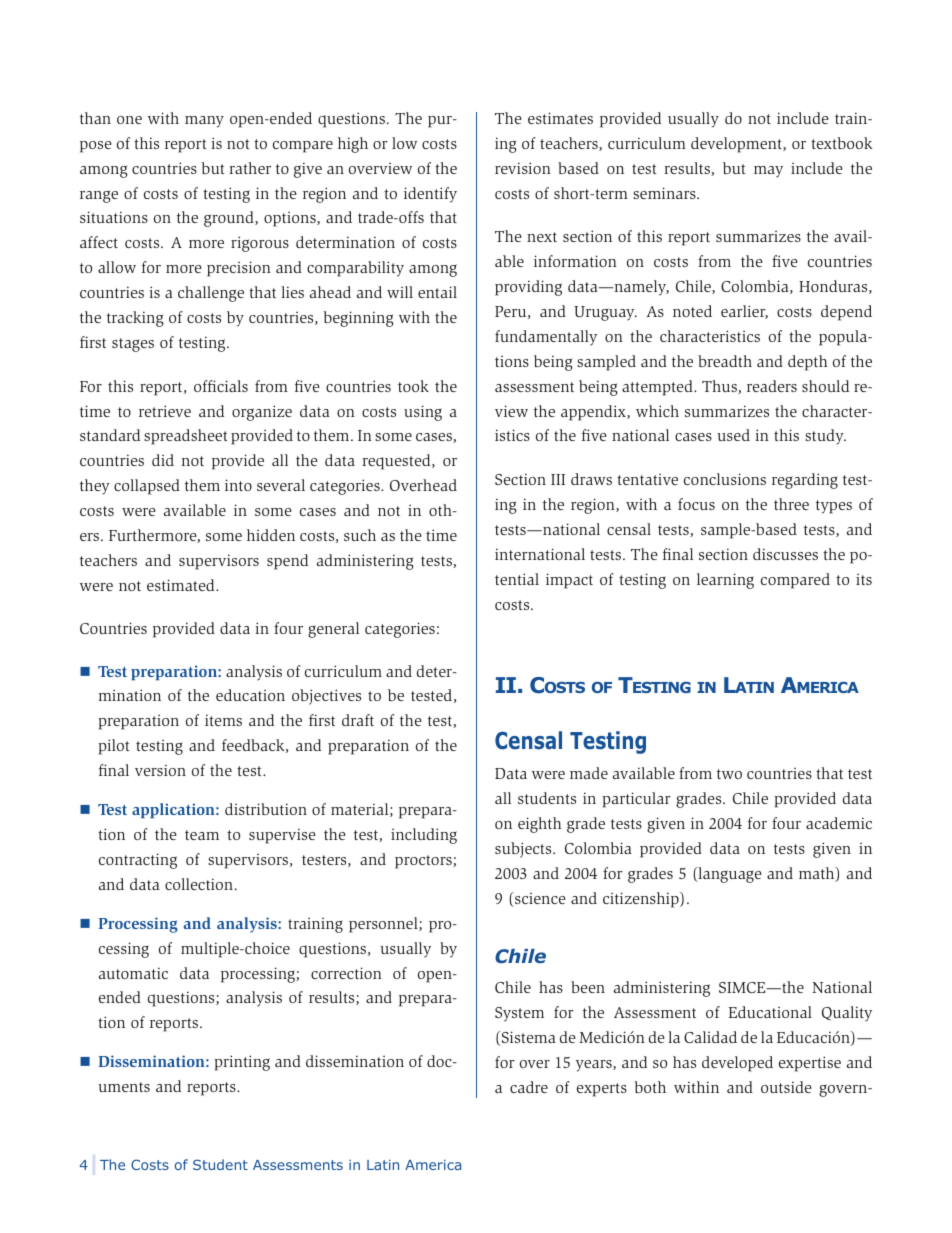 The image size is (952, 1233). I want to click on spreadsheet, so click(186, 437).
